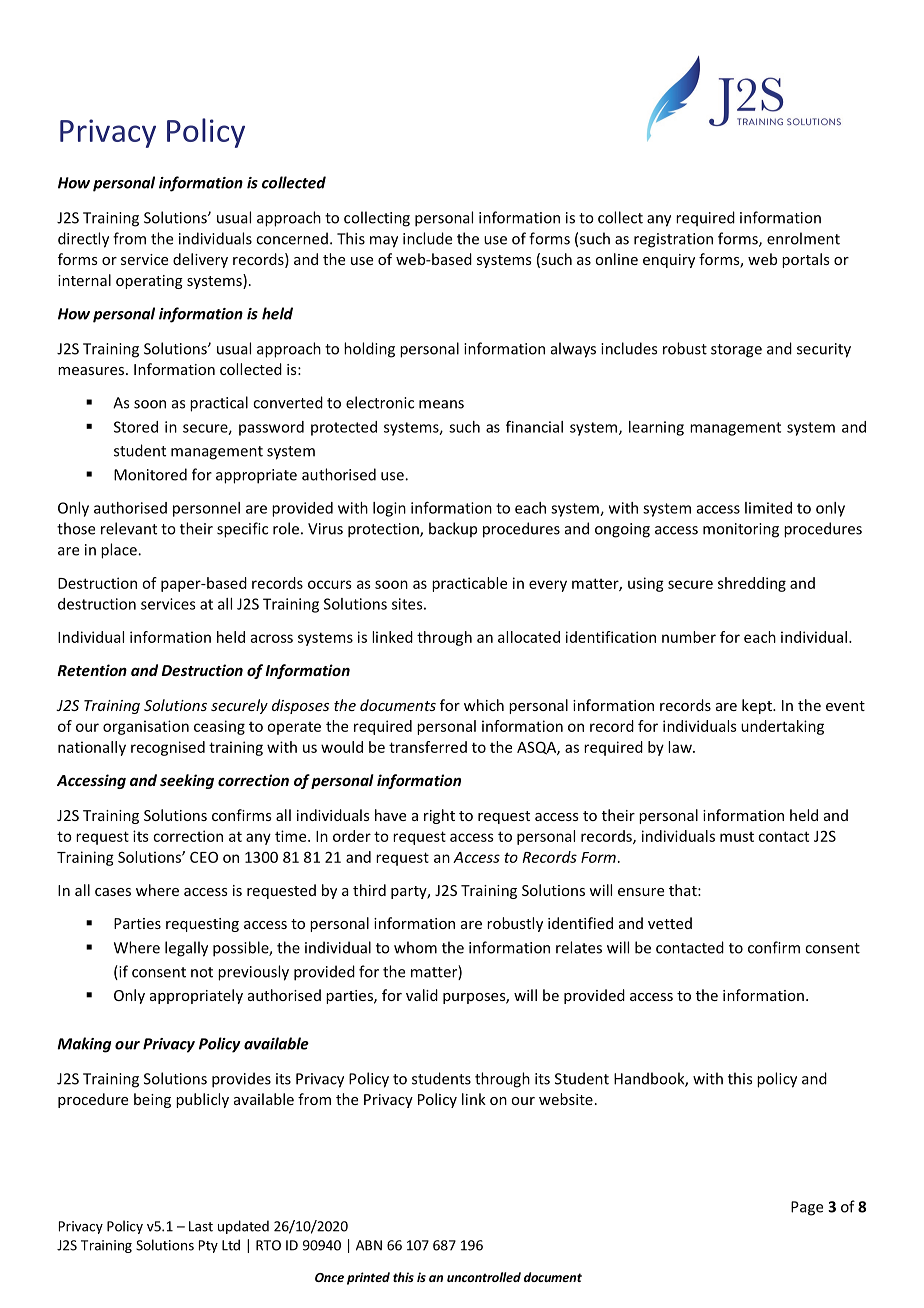 The width and height of the page is (924, 1308). Describe the element at coordinates (186, 949) in the page. I see `legally` at that location.
